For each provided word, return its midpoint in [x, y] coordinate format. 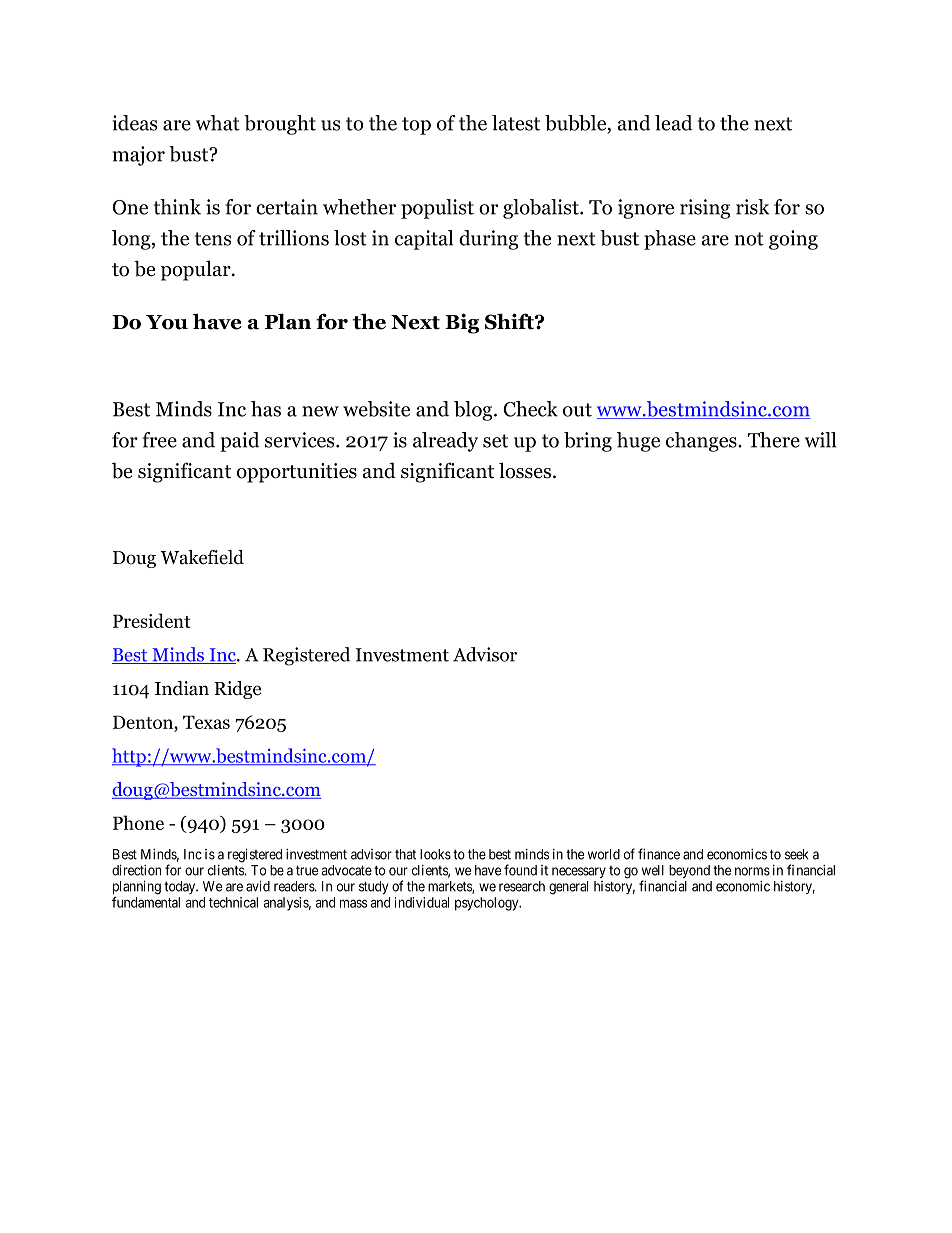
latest [516, 123]
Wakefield [202, 557]
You [167, 322]
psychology [488, 904]
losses [526, 470]
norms [752, 871]
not [749, 239]
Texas [206, 722]
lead [674, 123]
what [218, 123]
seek [796, 854]
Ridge [237, 690]
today [181, 887]
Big [462, 323]
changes [702, 442]
